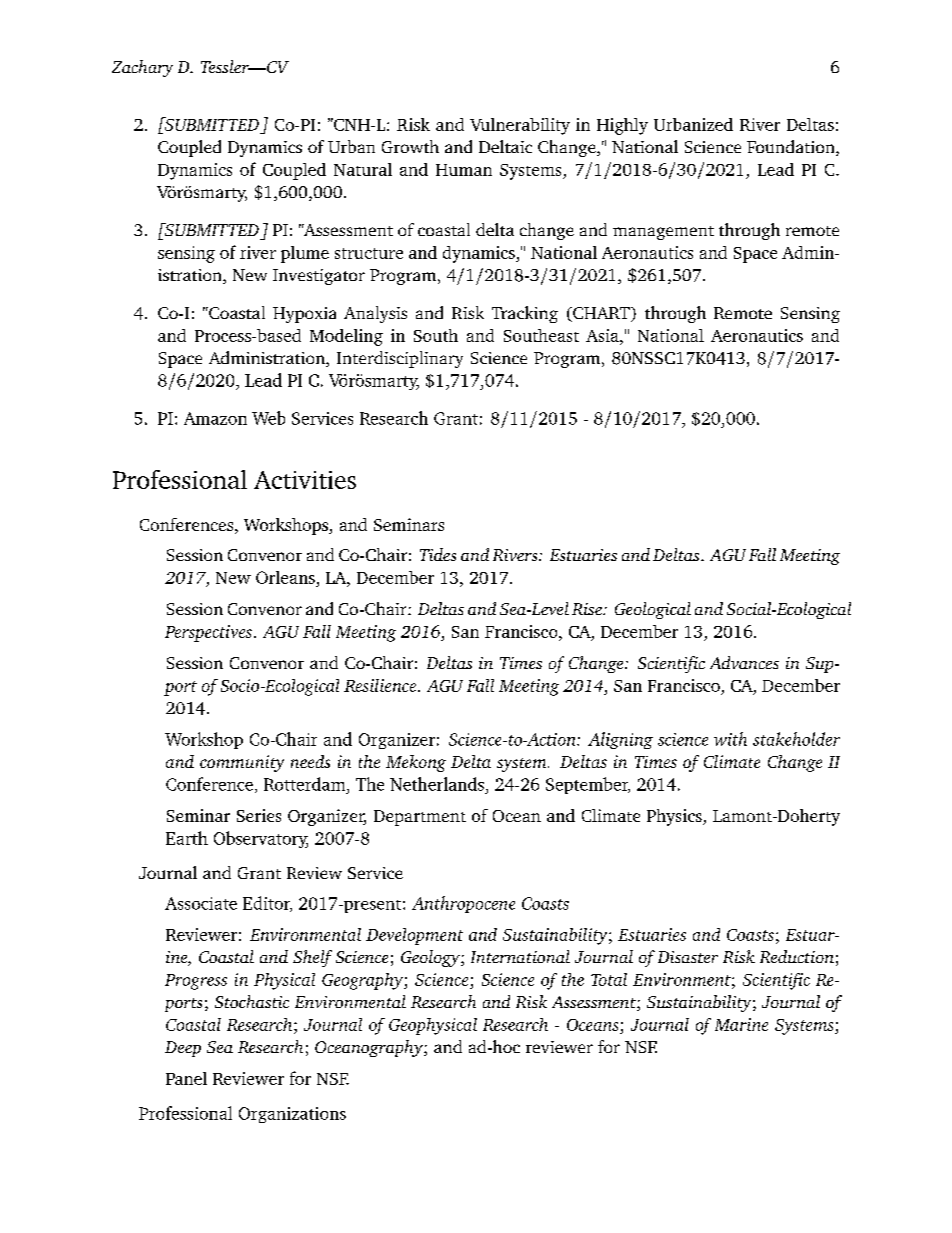 This image has height=1233, width=952. I want to click on Netherlands, so click(437, 784).
